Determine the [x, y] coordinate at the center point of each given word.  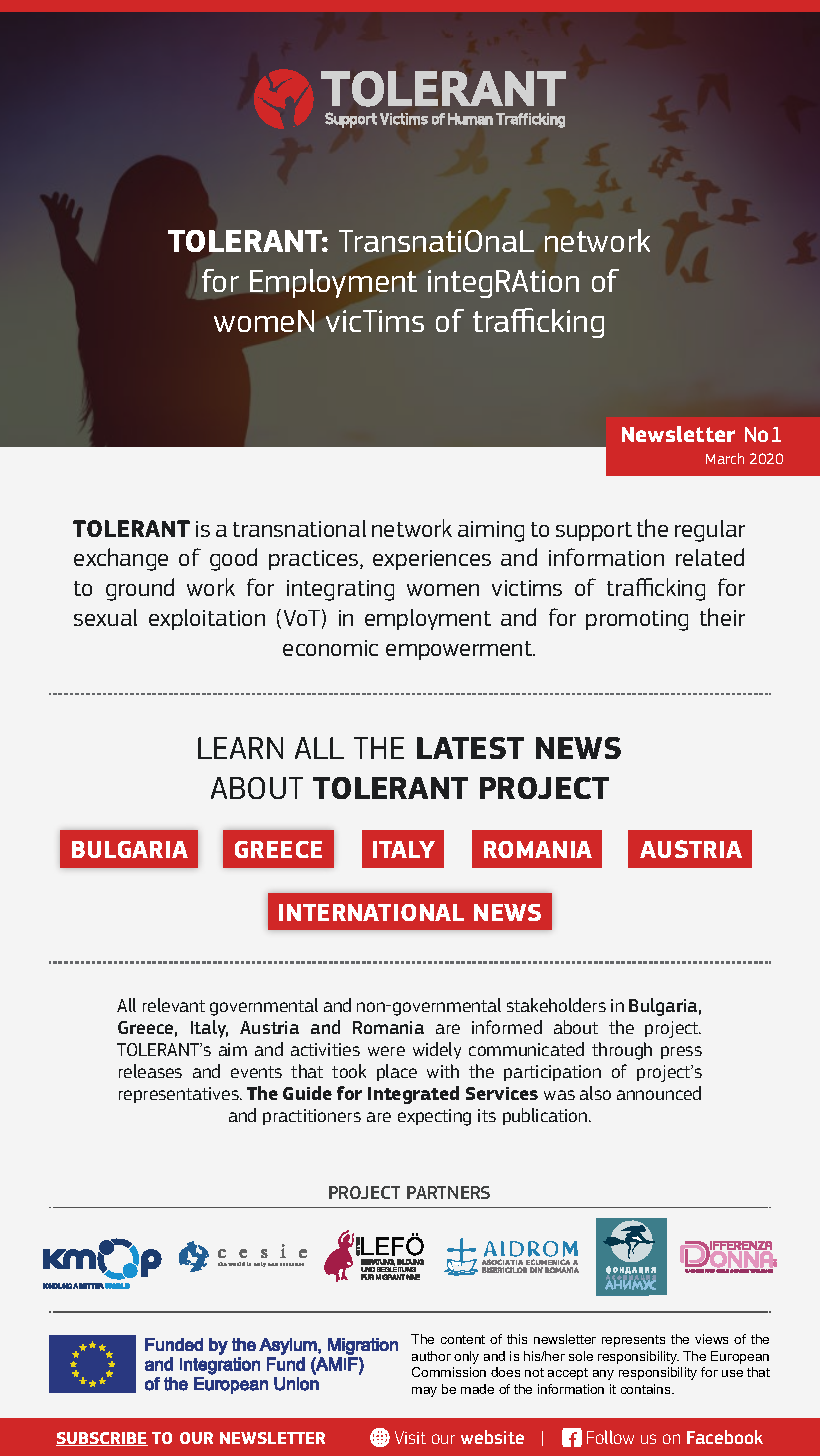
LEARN [240, 748]
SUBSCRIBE [102, 1439]
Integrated [413, 1095]
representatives [180, 1095]
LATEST [470, 748]
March [725, 458]
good [233, 559]
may [424, 1392]
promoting [637, 620]
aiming [491, 531]
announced [659, 1093]
